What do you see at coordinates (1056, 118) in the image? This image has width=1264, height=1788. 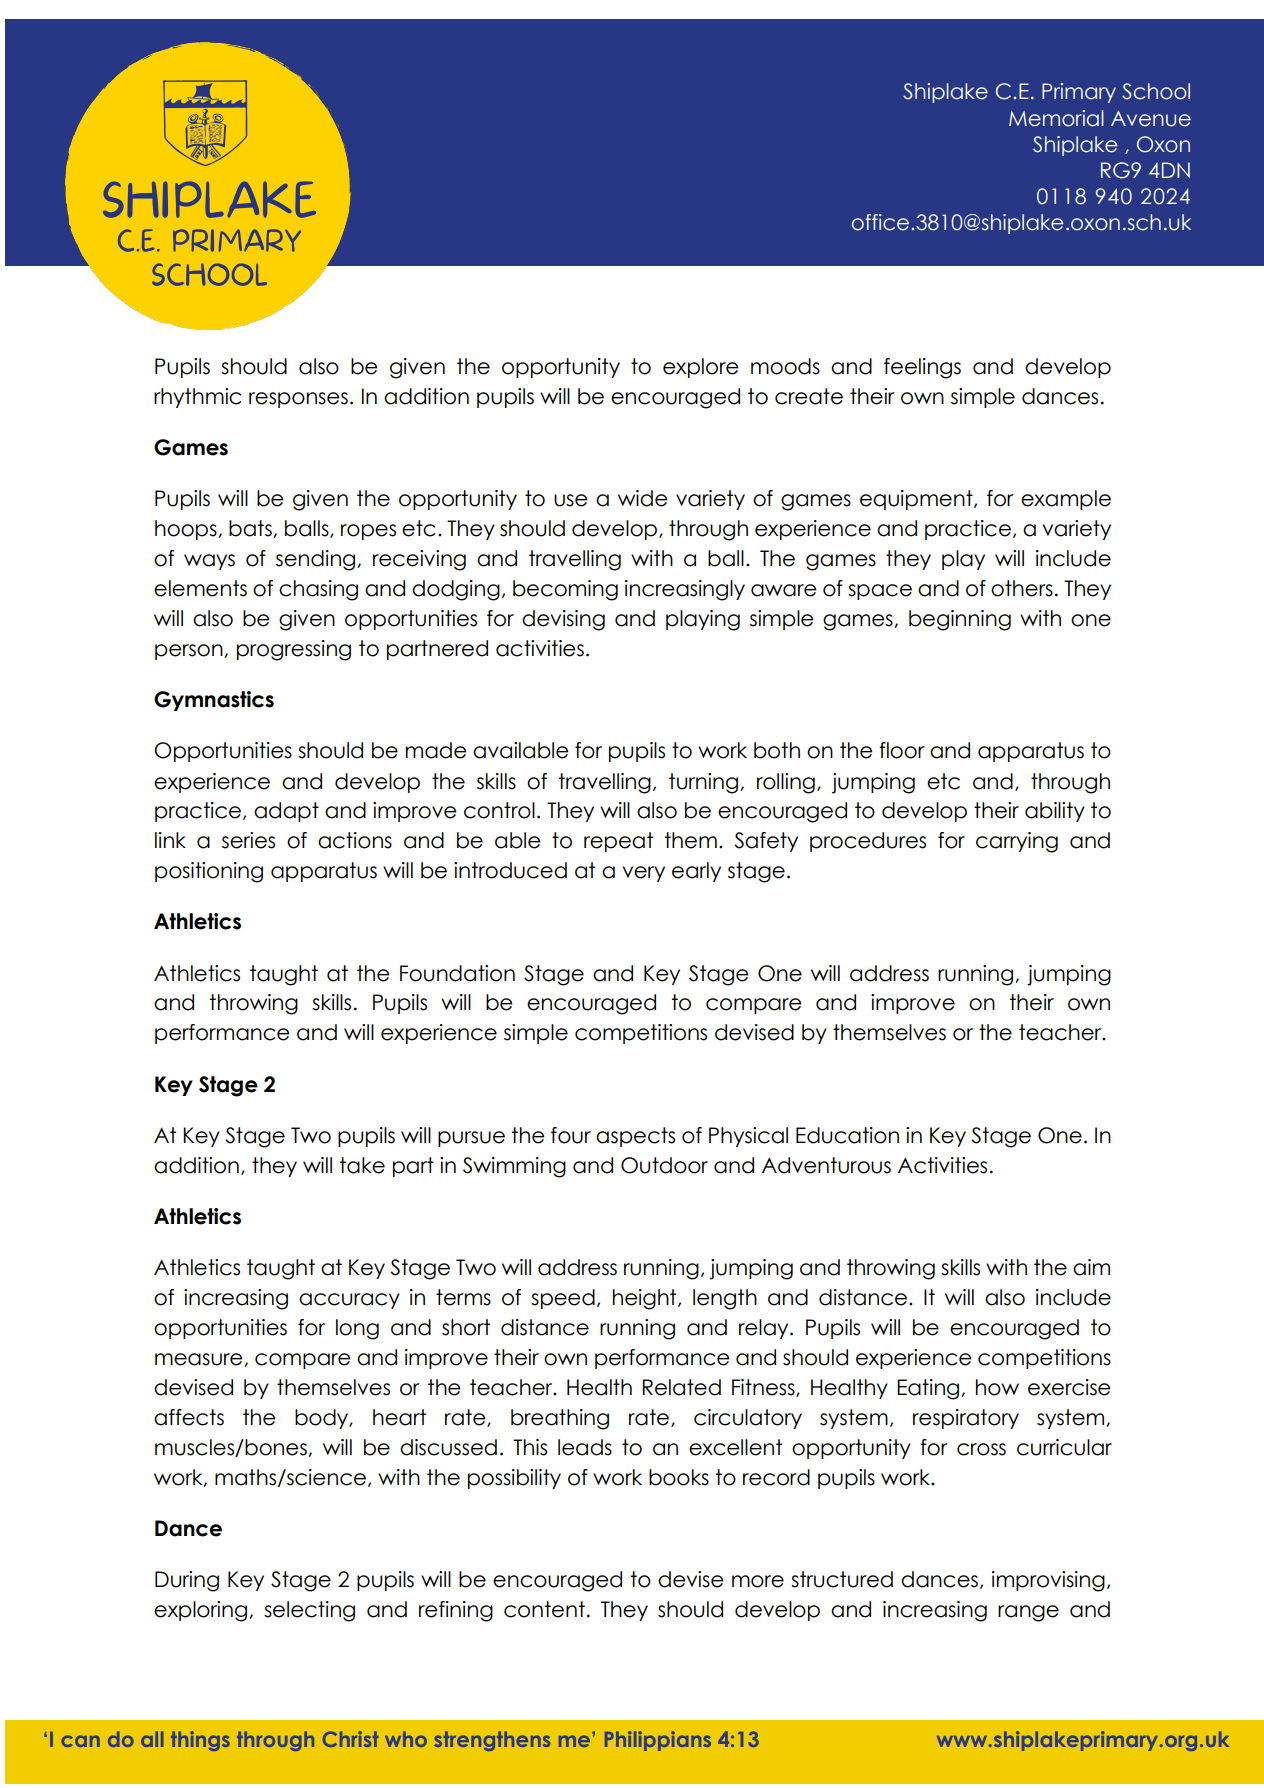 I see `Memorial` at bounding box center [1056, 118].
